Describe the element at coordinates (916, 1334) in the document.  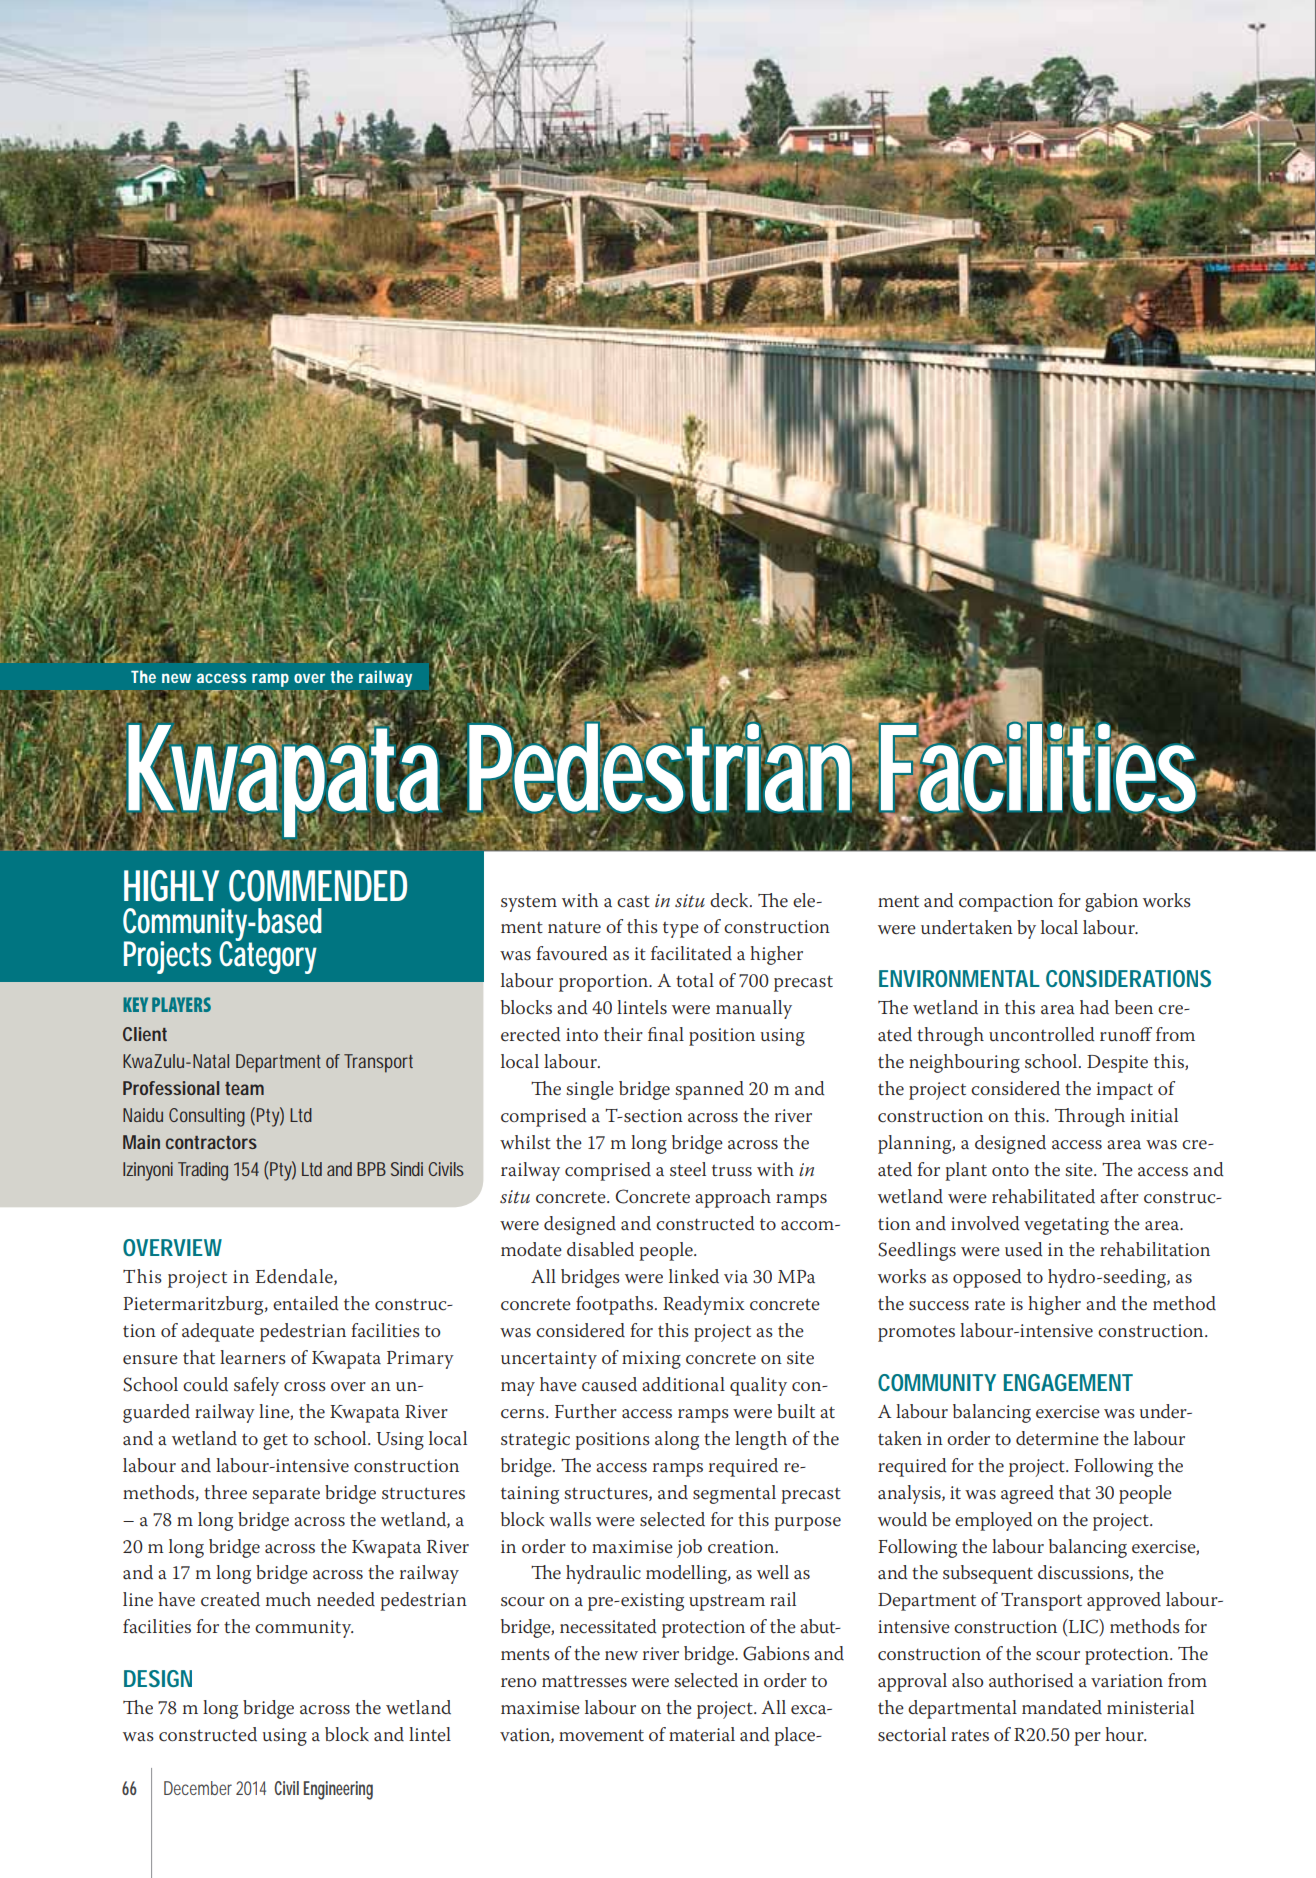
I see `promotes` at that location.
